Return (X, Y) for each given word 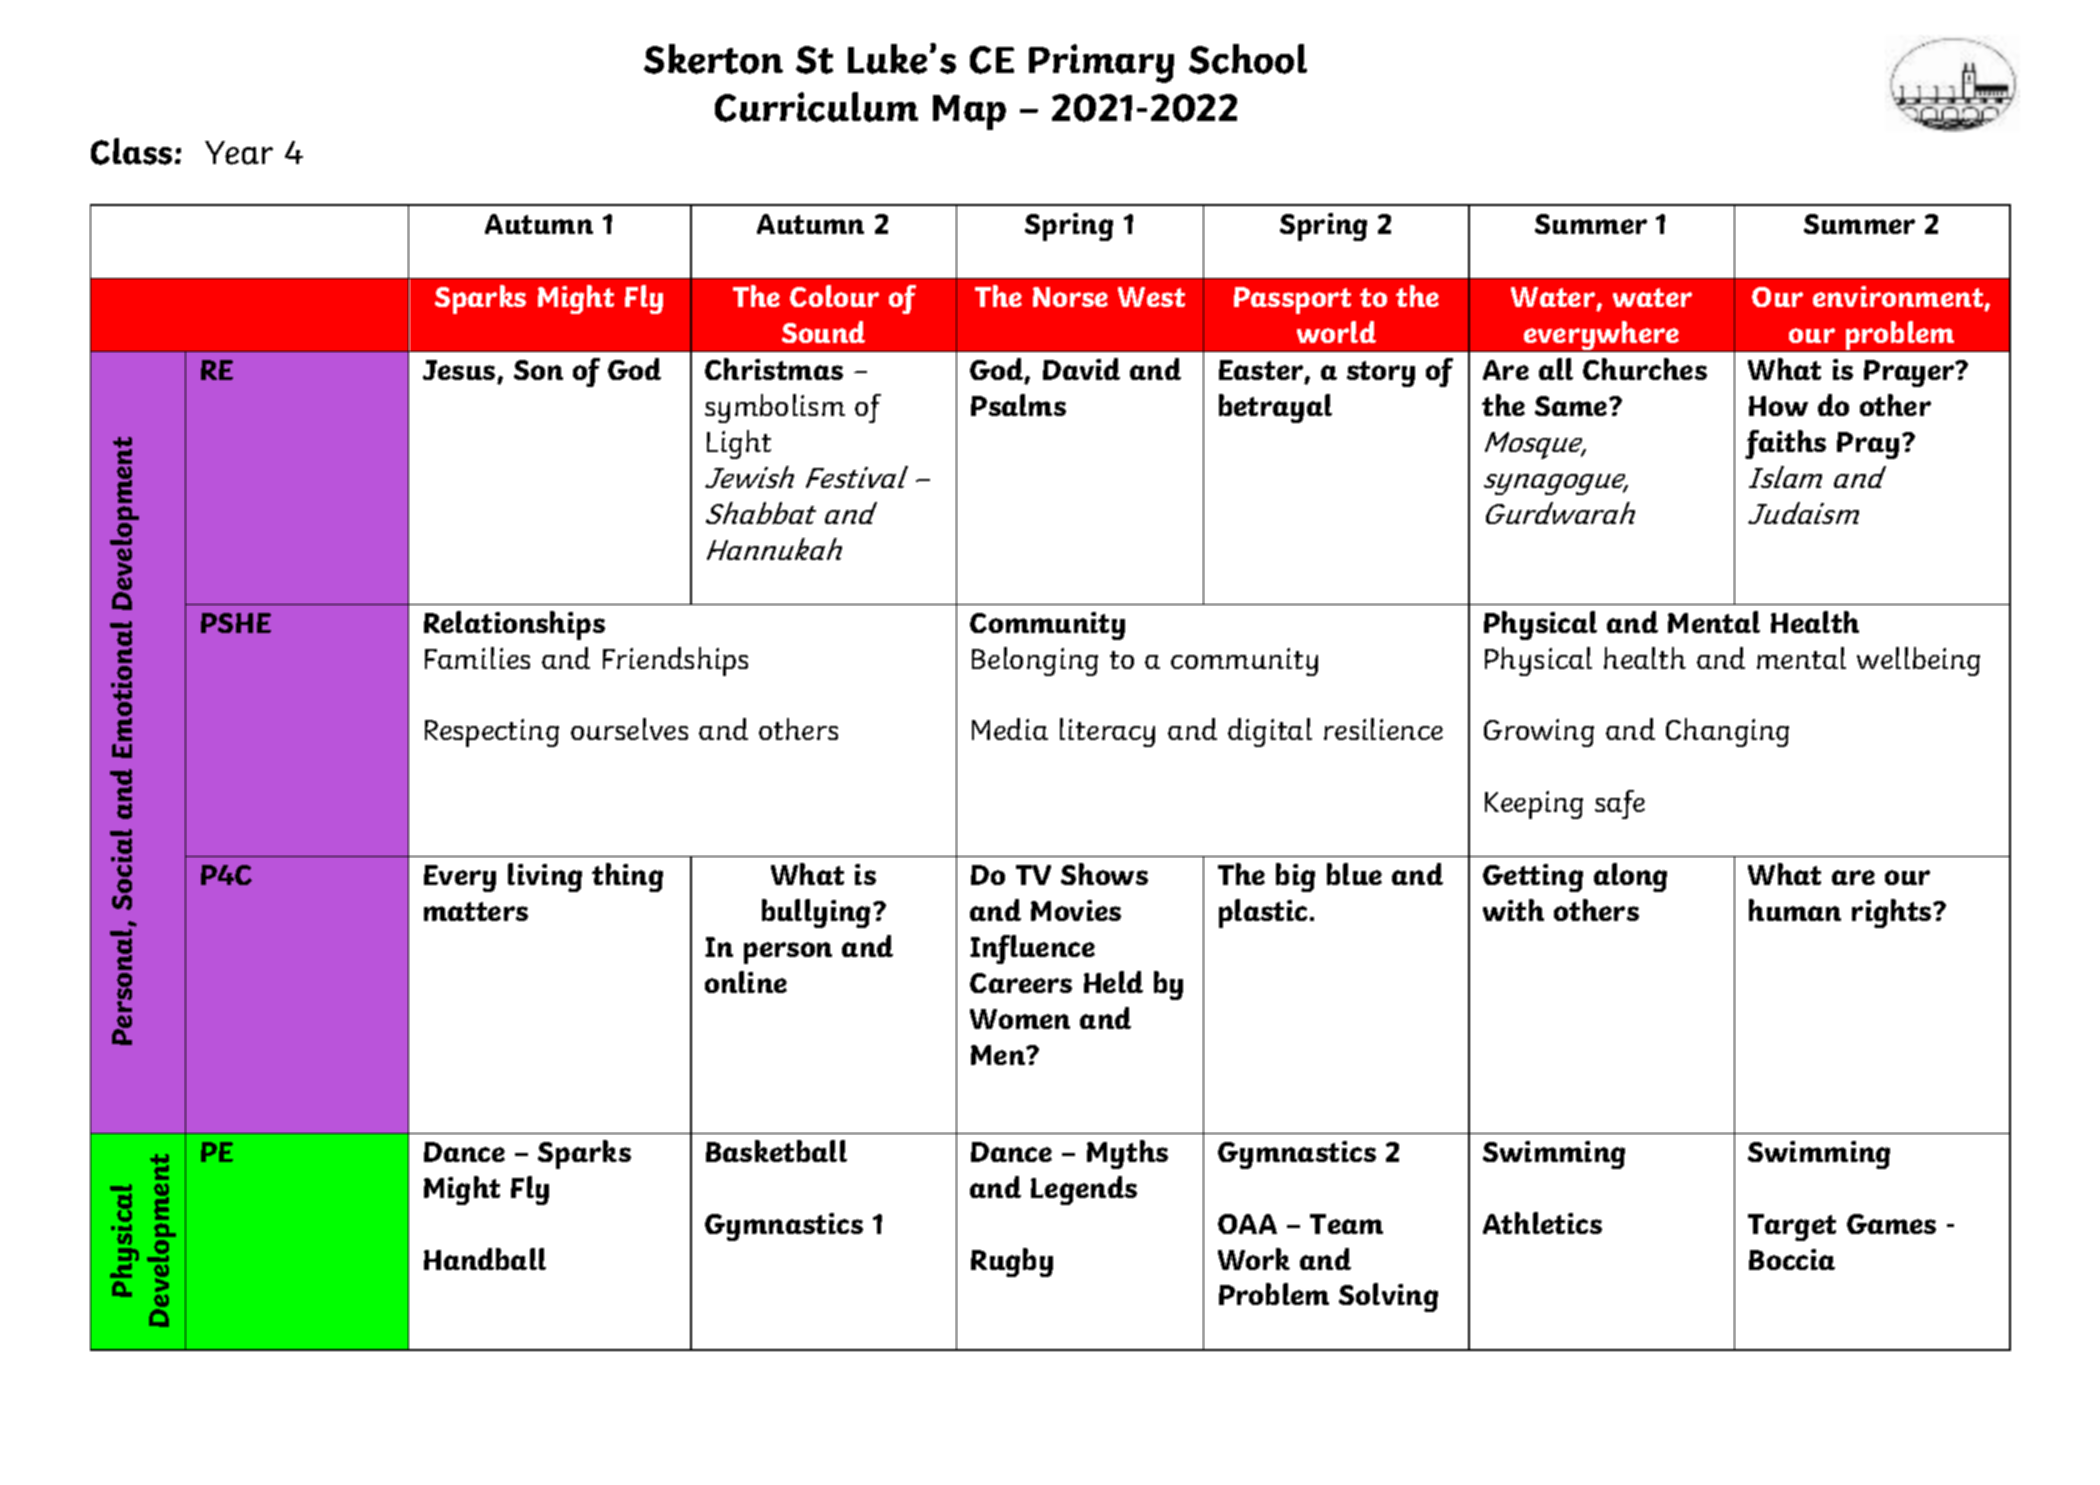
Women (1020, 1019)
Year (239, 153)
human (1795, 910)
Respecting (492, 733)
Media (1010, 729)
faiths (1785, 444)
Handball (485, 1259)
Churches (1645, 369)
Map (969, 112)
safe (1620, 804)
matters (476, 911)
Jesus (459, 370)
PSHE (236, 623)
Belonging (1035, 661)
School (1248, 59)
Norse (1070, 297)
